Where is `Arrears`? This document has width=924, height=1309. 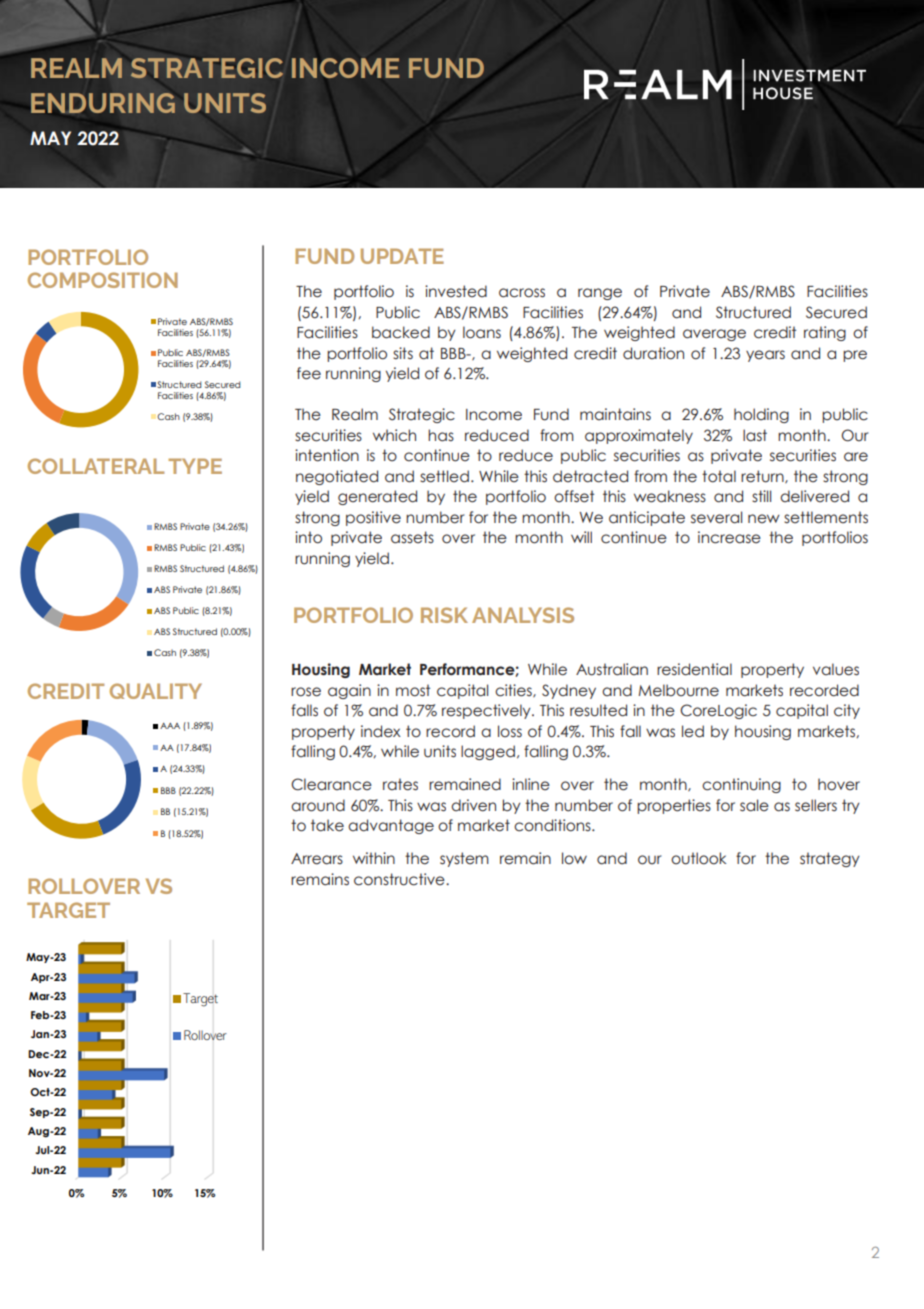
Arrears is located at coordinates (317, 859).
